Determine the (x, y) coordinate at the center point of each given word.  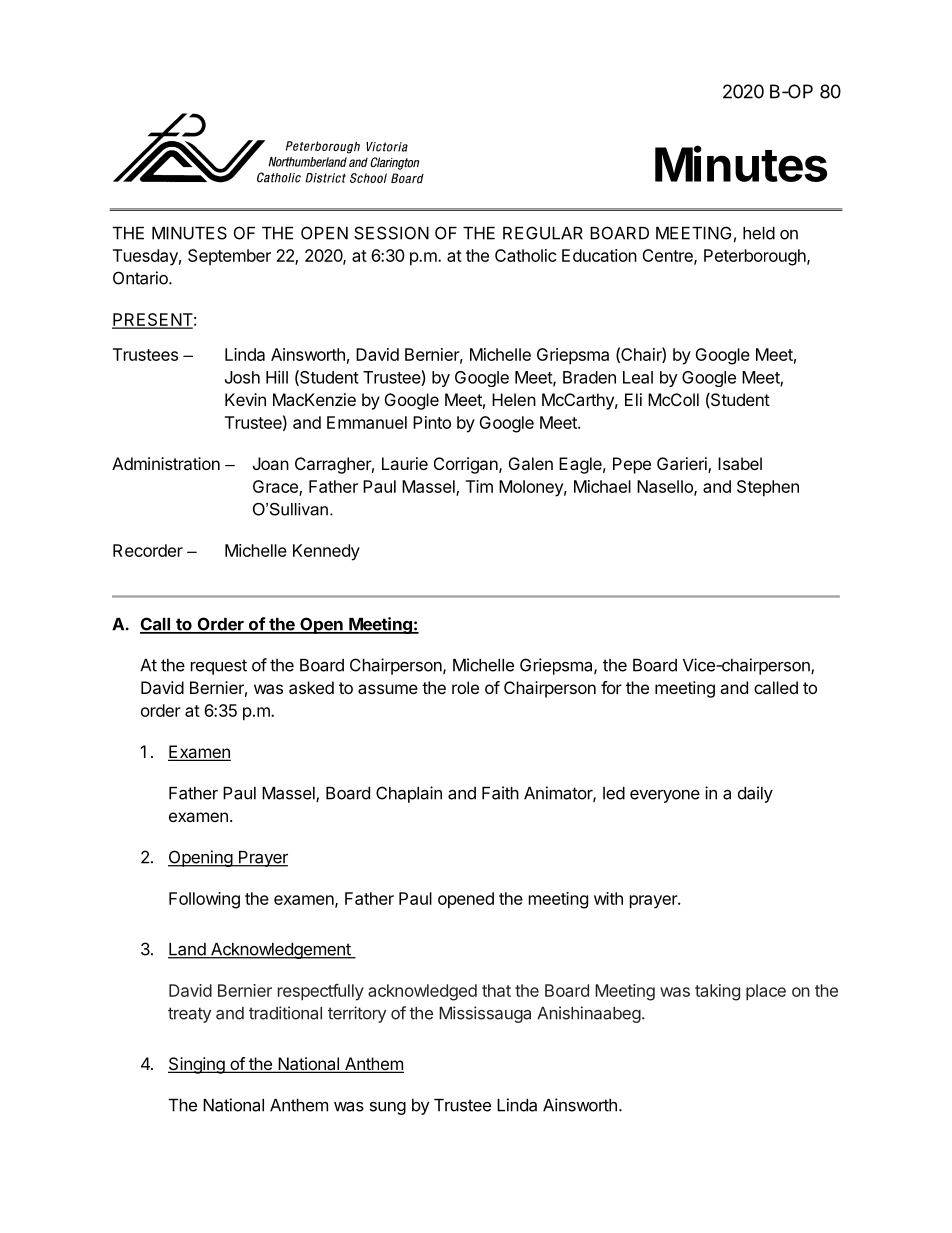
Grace (276, 488)
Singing (197, 1065)
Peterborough (756, 257)
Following (204, 900)
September (229, 257)
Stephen (768, 488)
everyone (665, 796)
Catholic (526, 255)
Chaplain (409, 794)
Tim (479, 486)
